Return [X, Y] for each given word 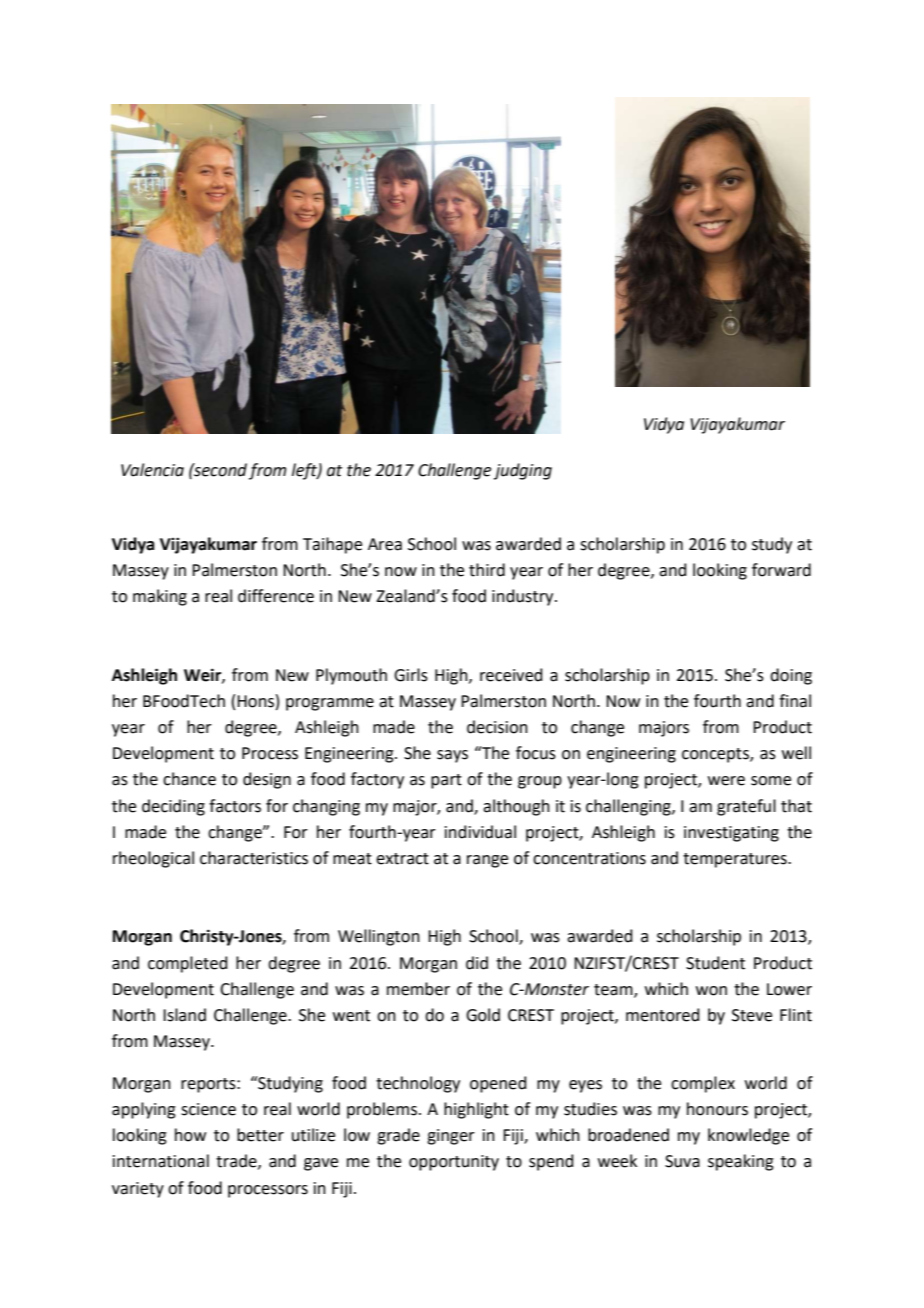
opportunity [454, 1163]
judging [523, 471]
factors [235, 806]
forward [781, 570]
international [161, 1161]
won [711, 991]
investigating [731, 834]
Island [184, 1015]
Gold [483, 1015]
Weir [203, 675]
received [511, 675]
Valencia [152, 470]
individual [480, 832]
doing [791, 676]
